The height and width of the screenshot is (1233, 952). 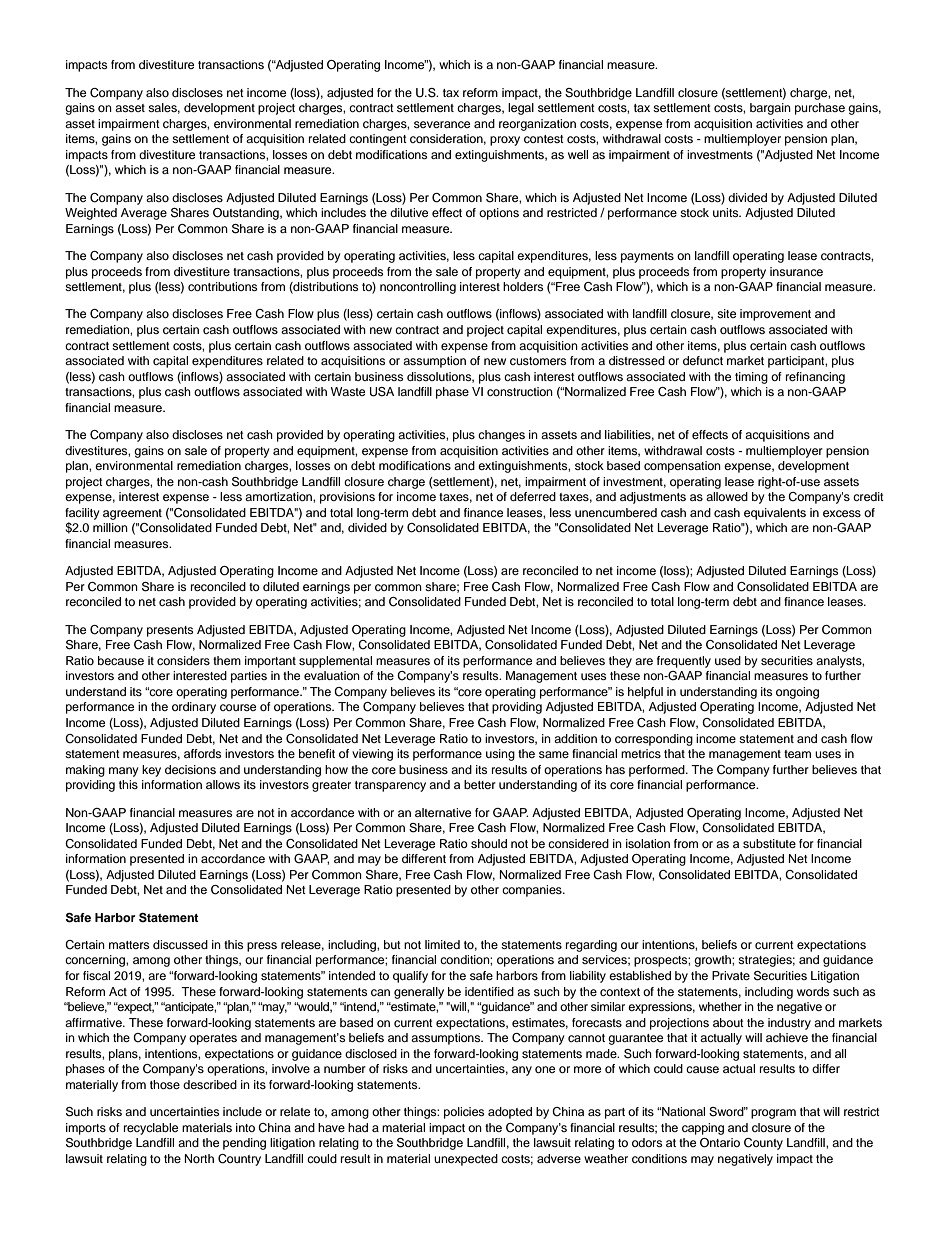 I want to click on affords, so click(x=202, y=753).
